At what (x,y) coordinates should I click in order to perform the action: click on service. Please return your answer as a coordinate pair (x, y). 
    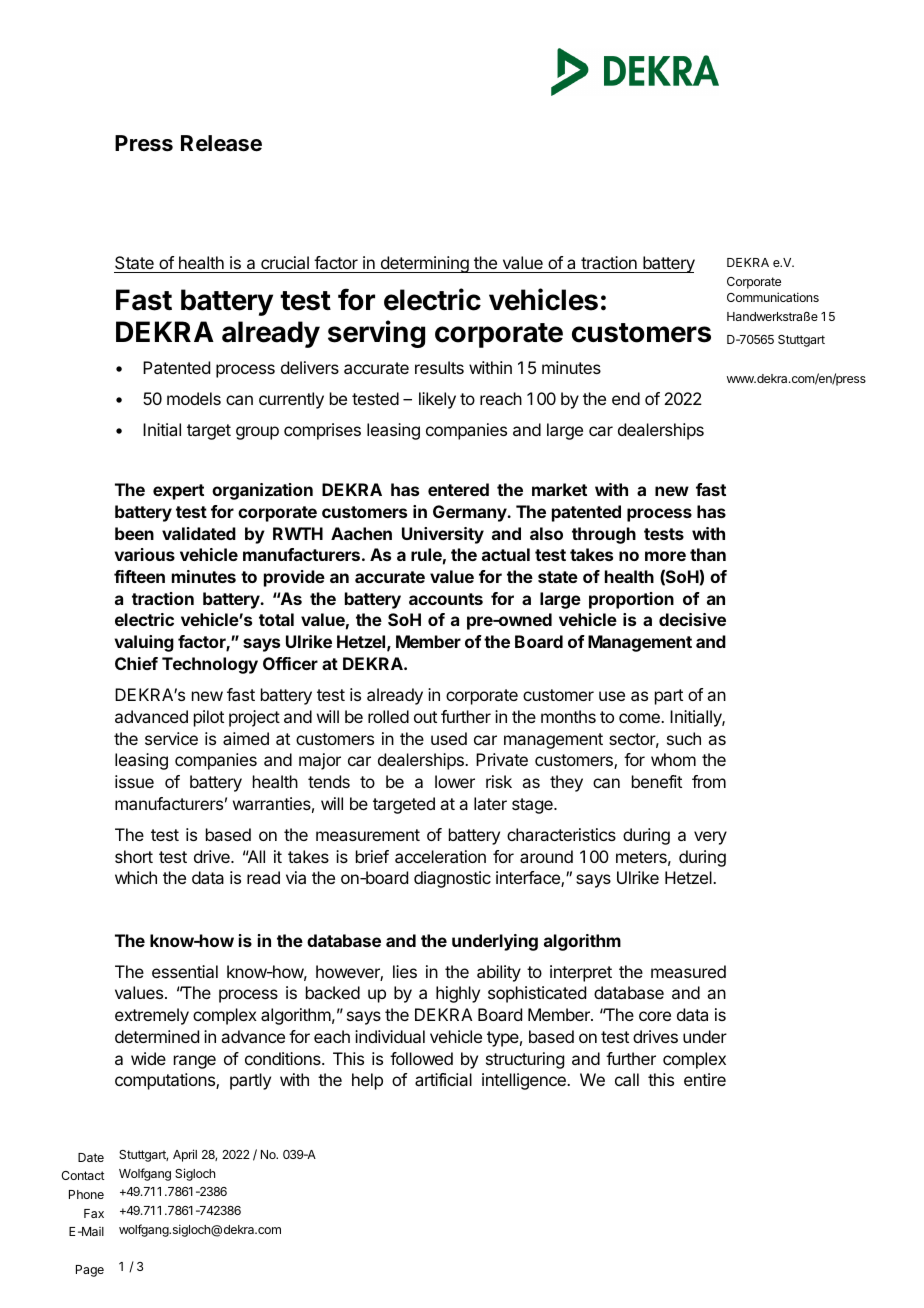
    Looking at the image, I should click on (171, 738).
